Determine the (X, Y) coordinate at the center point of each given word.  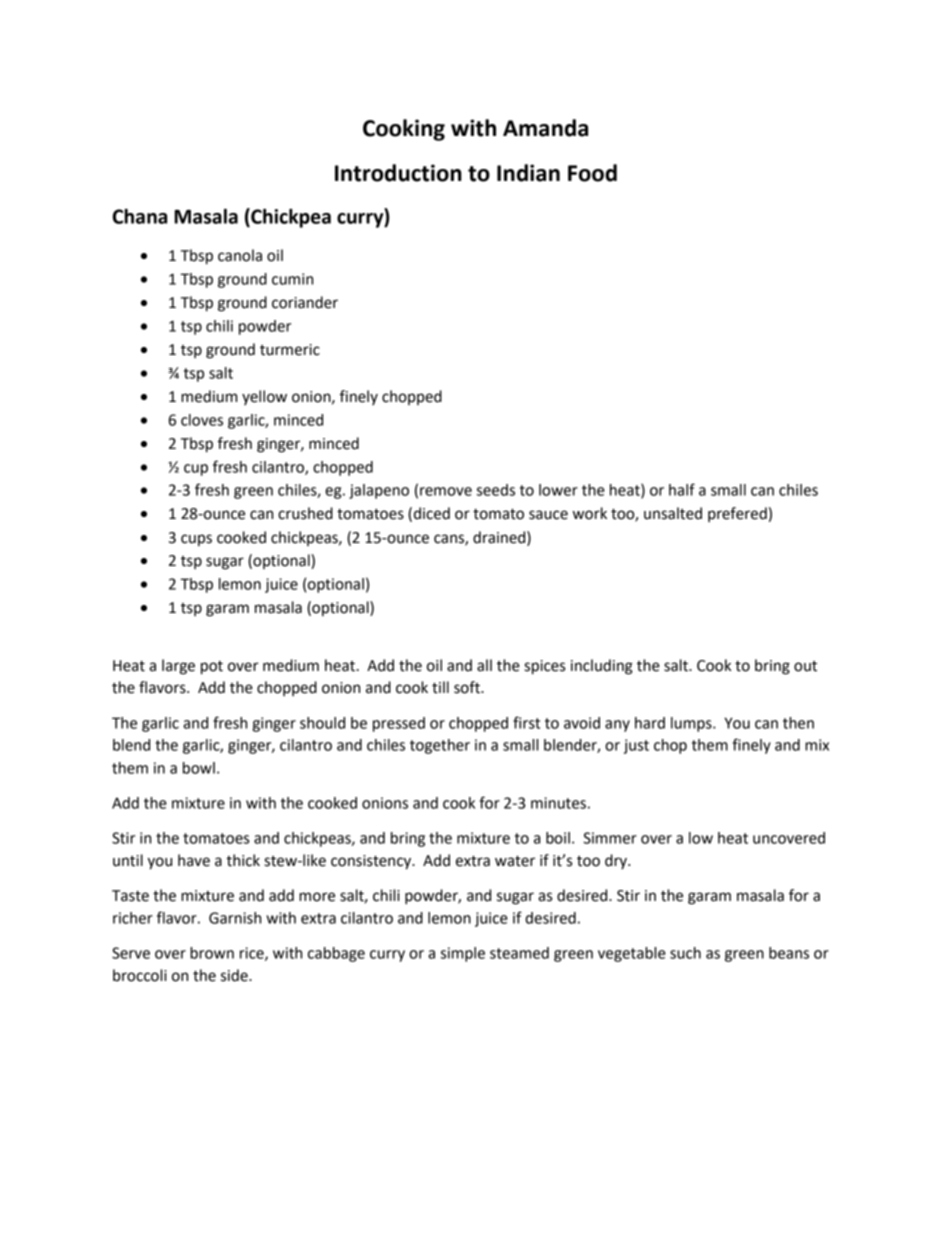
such (685, 953)
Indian (528, 173)
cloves (202, 420)
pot (212, 668)
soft (468, 687)
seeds (496, 490)
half (682, 489)
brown (212, 953)
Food (592, 173)
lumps (692, 724)
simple (463, 954)
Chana (140, 216)
